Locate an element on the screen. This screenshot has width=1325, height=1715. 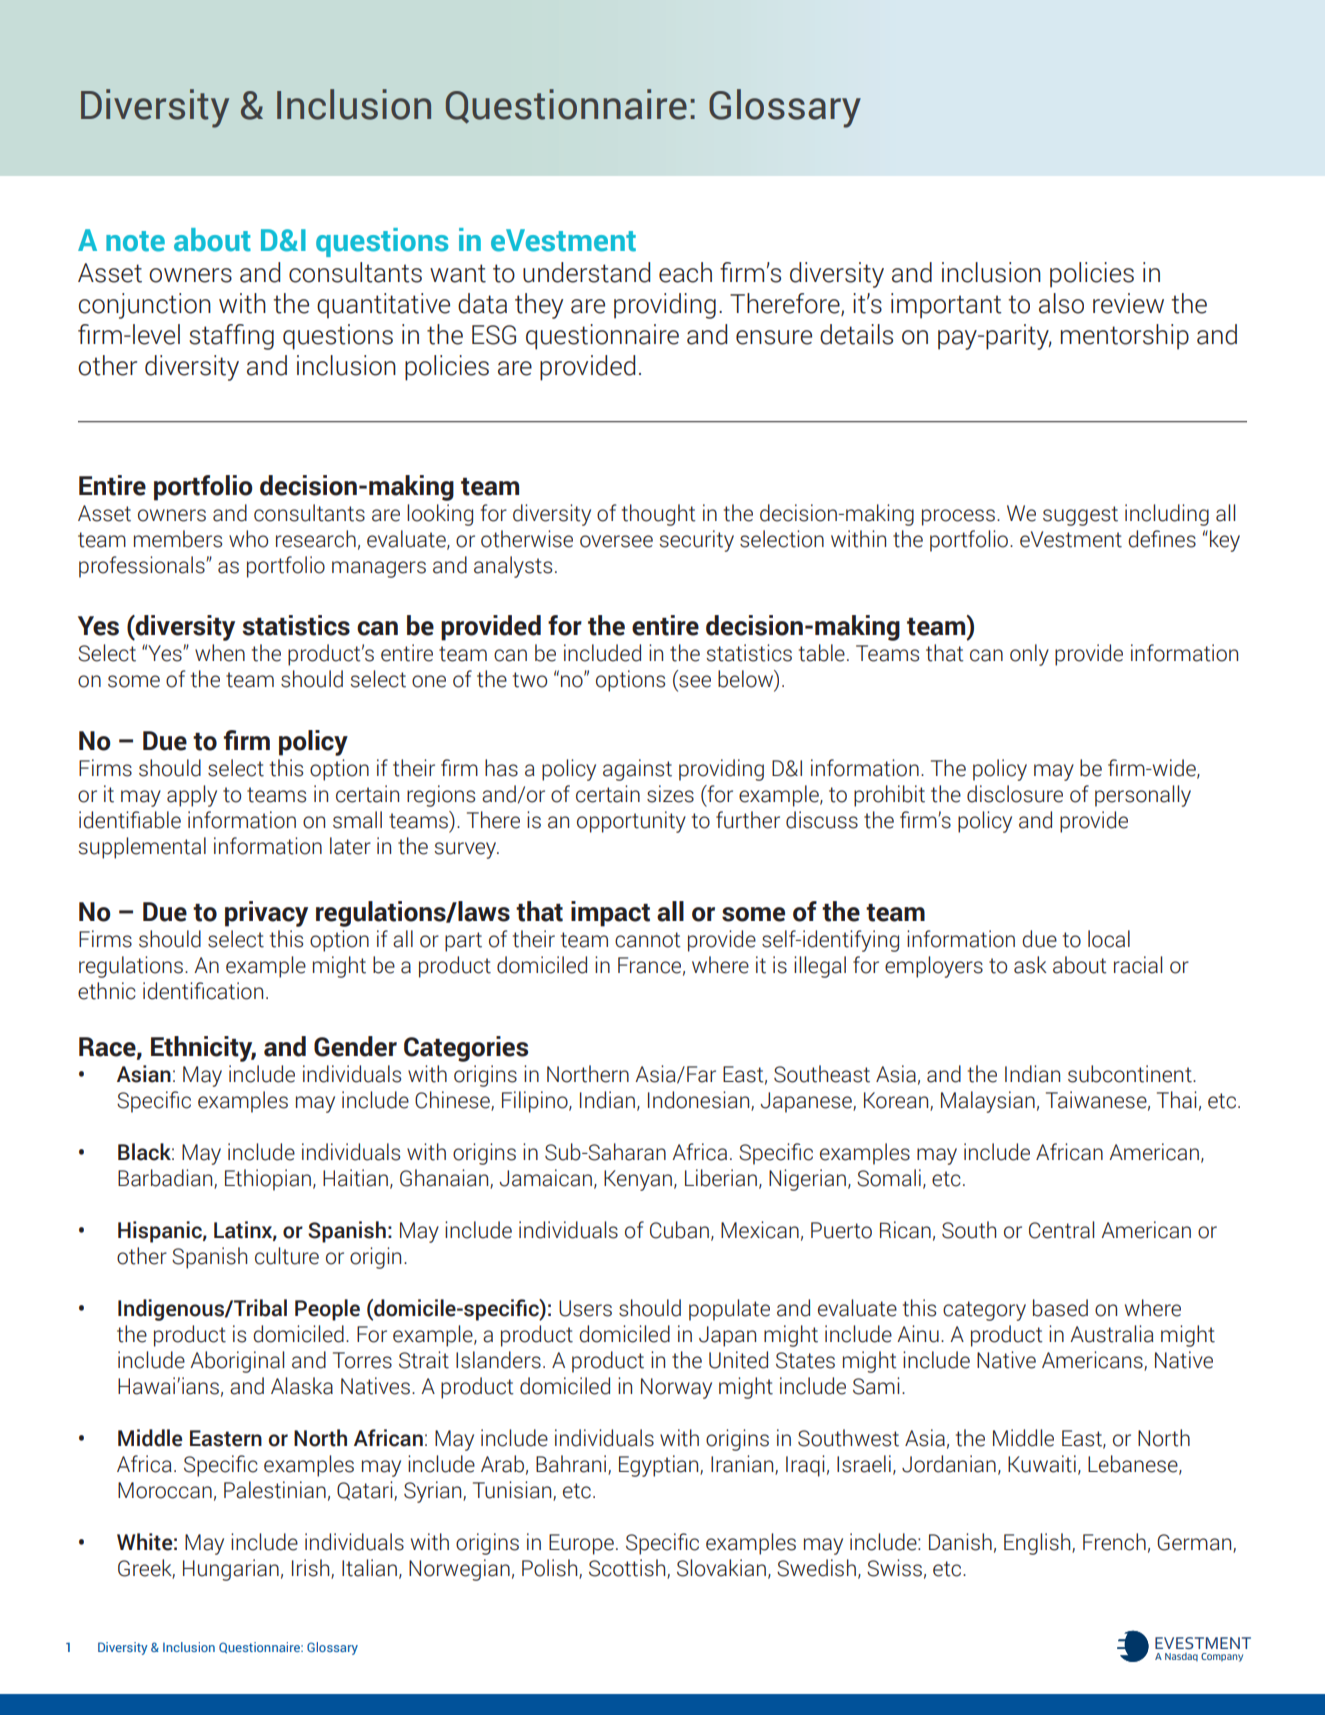
against is located at coordinates (637, 770).
